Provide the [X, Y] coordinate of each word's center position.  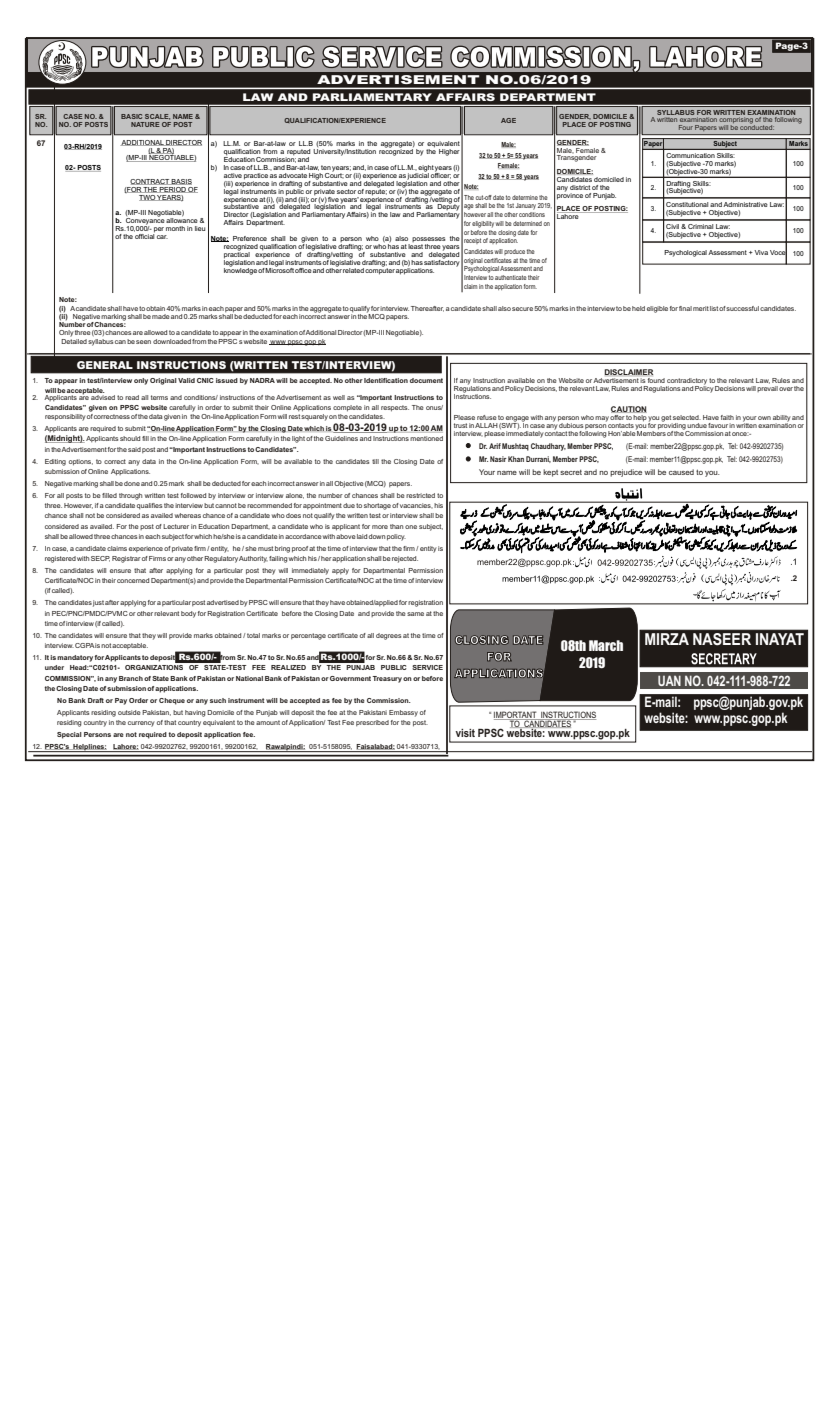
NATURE [145, 124]
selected [687, 417]
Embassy [403, 713]
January [525, 206]
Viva [760, 252]
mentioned [426, 438]
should [130, 438]
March [606, 645]
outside [129, 712]
